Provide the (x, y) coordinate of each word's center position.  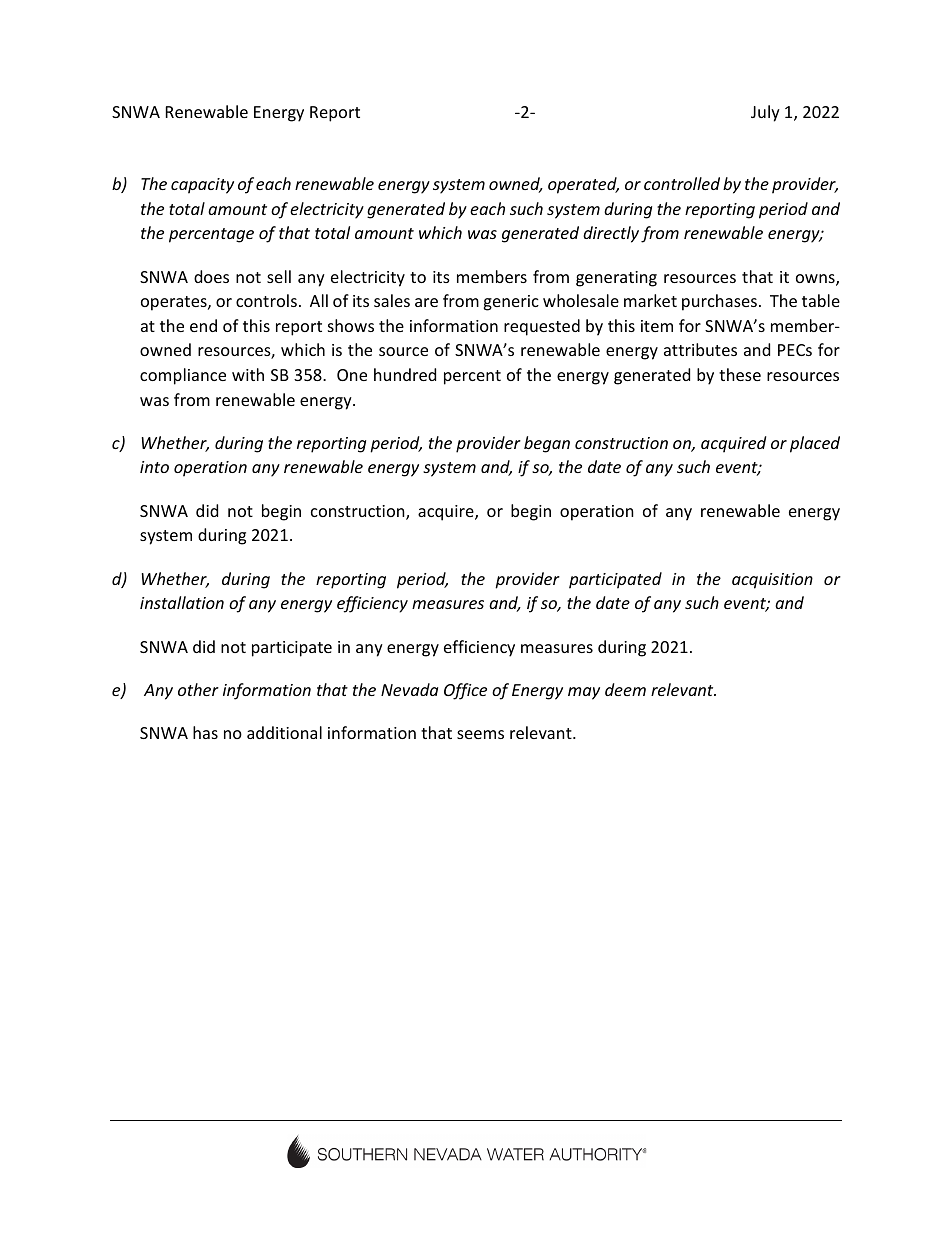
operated (583, 185)
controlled (682, 183)
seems (480, 734)
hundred (405, 374)
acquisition (772, 581)
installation (182, 602)
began (547, 444)
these (740, 374)
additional (284, 732)
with (248, 374)
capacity (202, 186)
